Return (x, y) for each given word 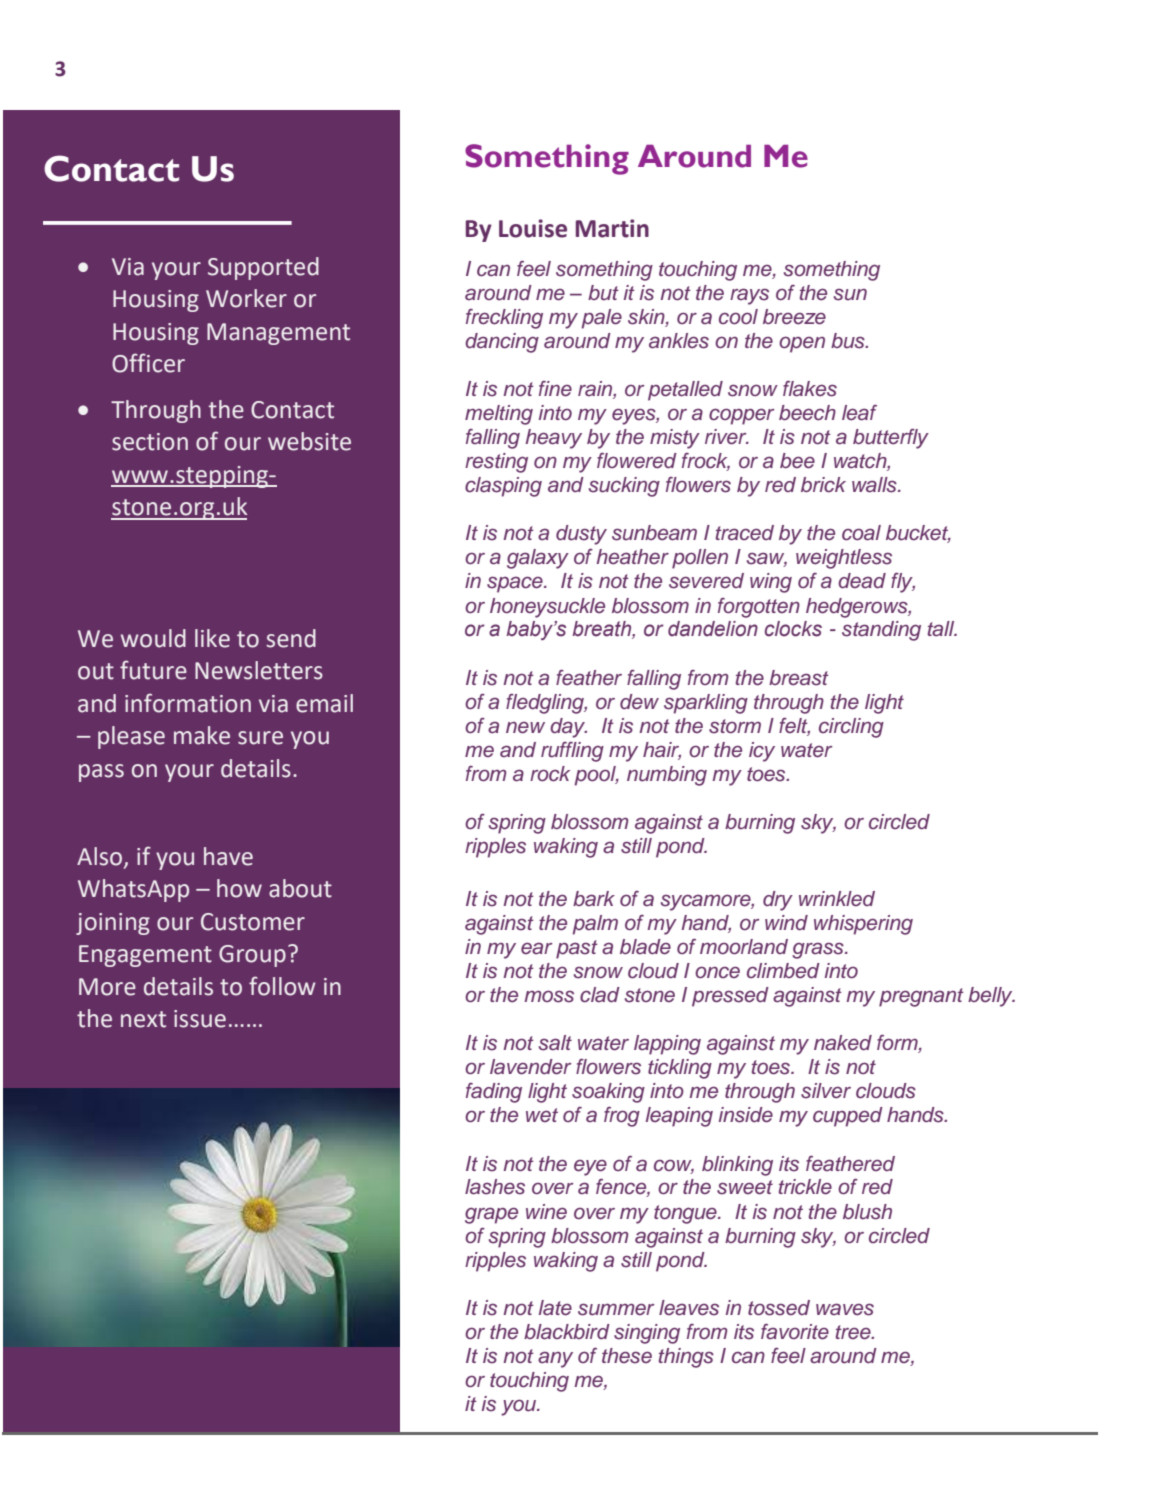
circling (851, 728)
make (202, 735)
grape (491, 1215)
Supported (263, 268)
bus (849, 341)
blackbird (567, 1332)
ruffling (572, 752)
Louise (533, 228)
